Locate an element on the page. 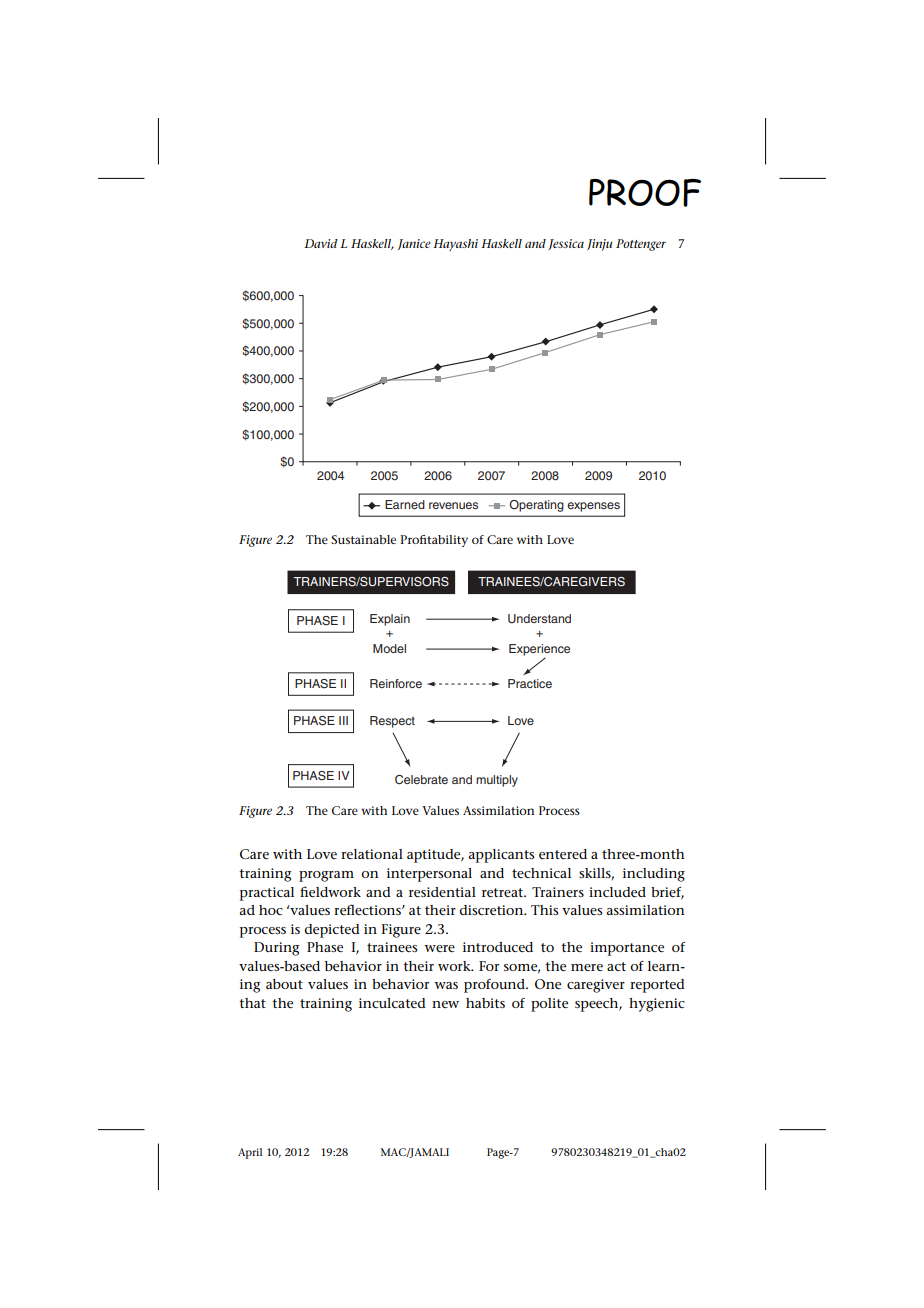 This document has height=1308, width=924. Hayashi is located at coordinates (455, 245).
